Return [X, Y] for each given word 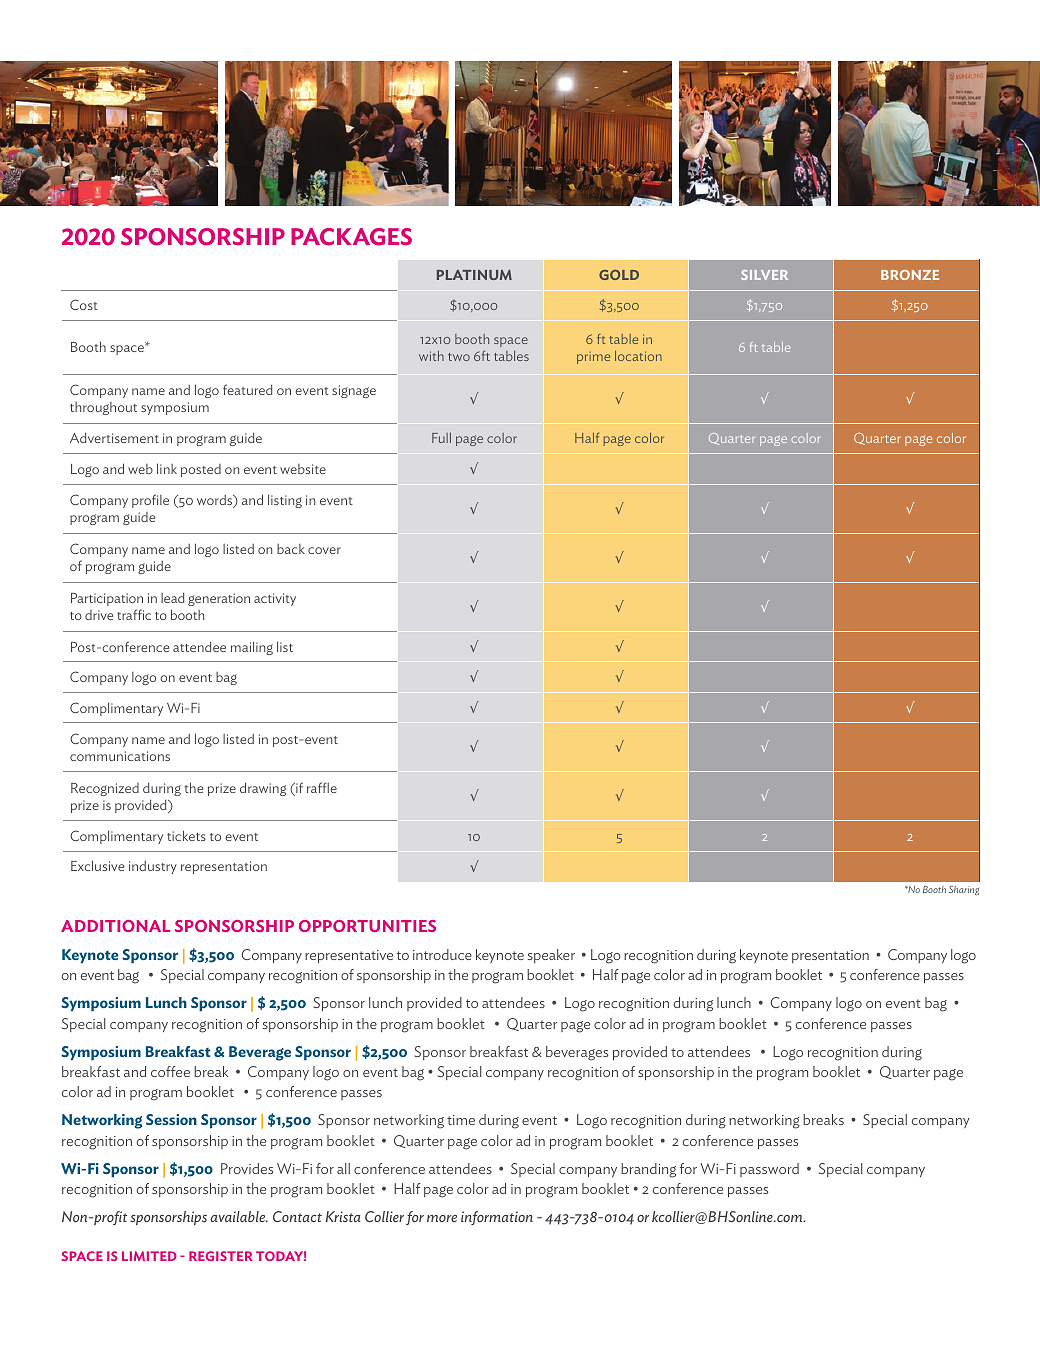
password [769, 1170]
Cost [84, 304]
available [239, 1216]
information [497, 1218]
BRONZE [910, 275]
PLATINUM [474, 275]
